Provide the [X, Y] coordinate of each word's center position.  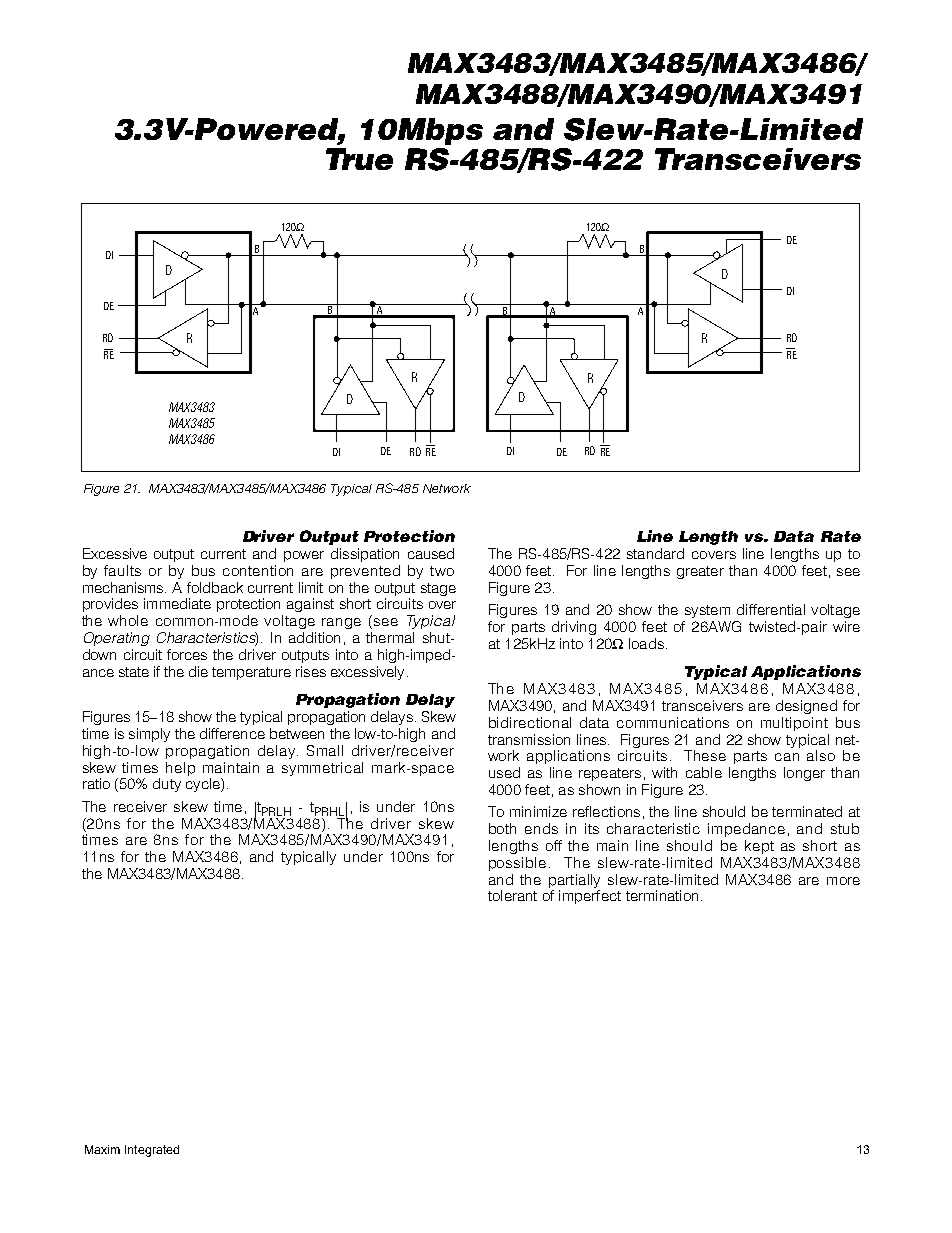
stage [438, 589]
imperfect [590, 897]
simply [149, 735]
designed [806, 707]
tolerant [512, 895]
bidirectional [530, 722]
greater [700, 572]
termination [662, 895]
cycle [204, 785]
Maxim [102, 1149]
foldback [215, 587]
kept [759, 847]
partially [574, 881]
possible [517, 864]
